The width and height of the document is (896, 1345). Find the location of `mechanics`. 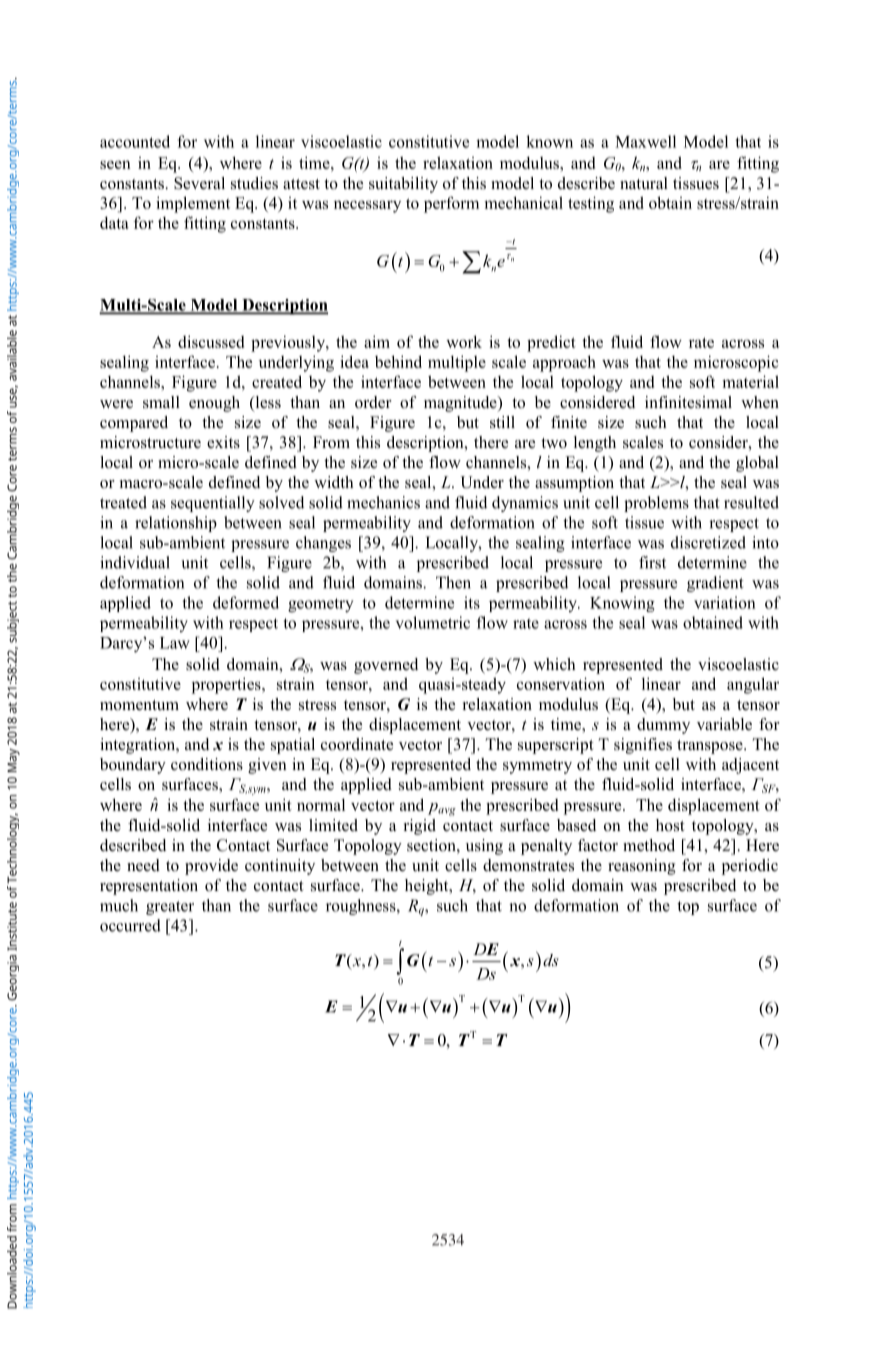

mechanics is located at coordinates (383, 502).
